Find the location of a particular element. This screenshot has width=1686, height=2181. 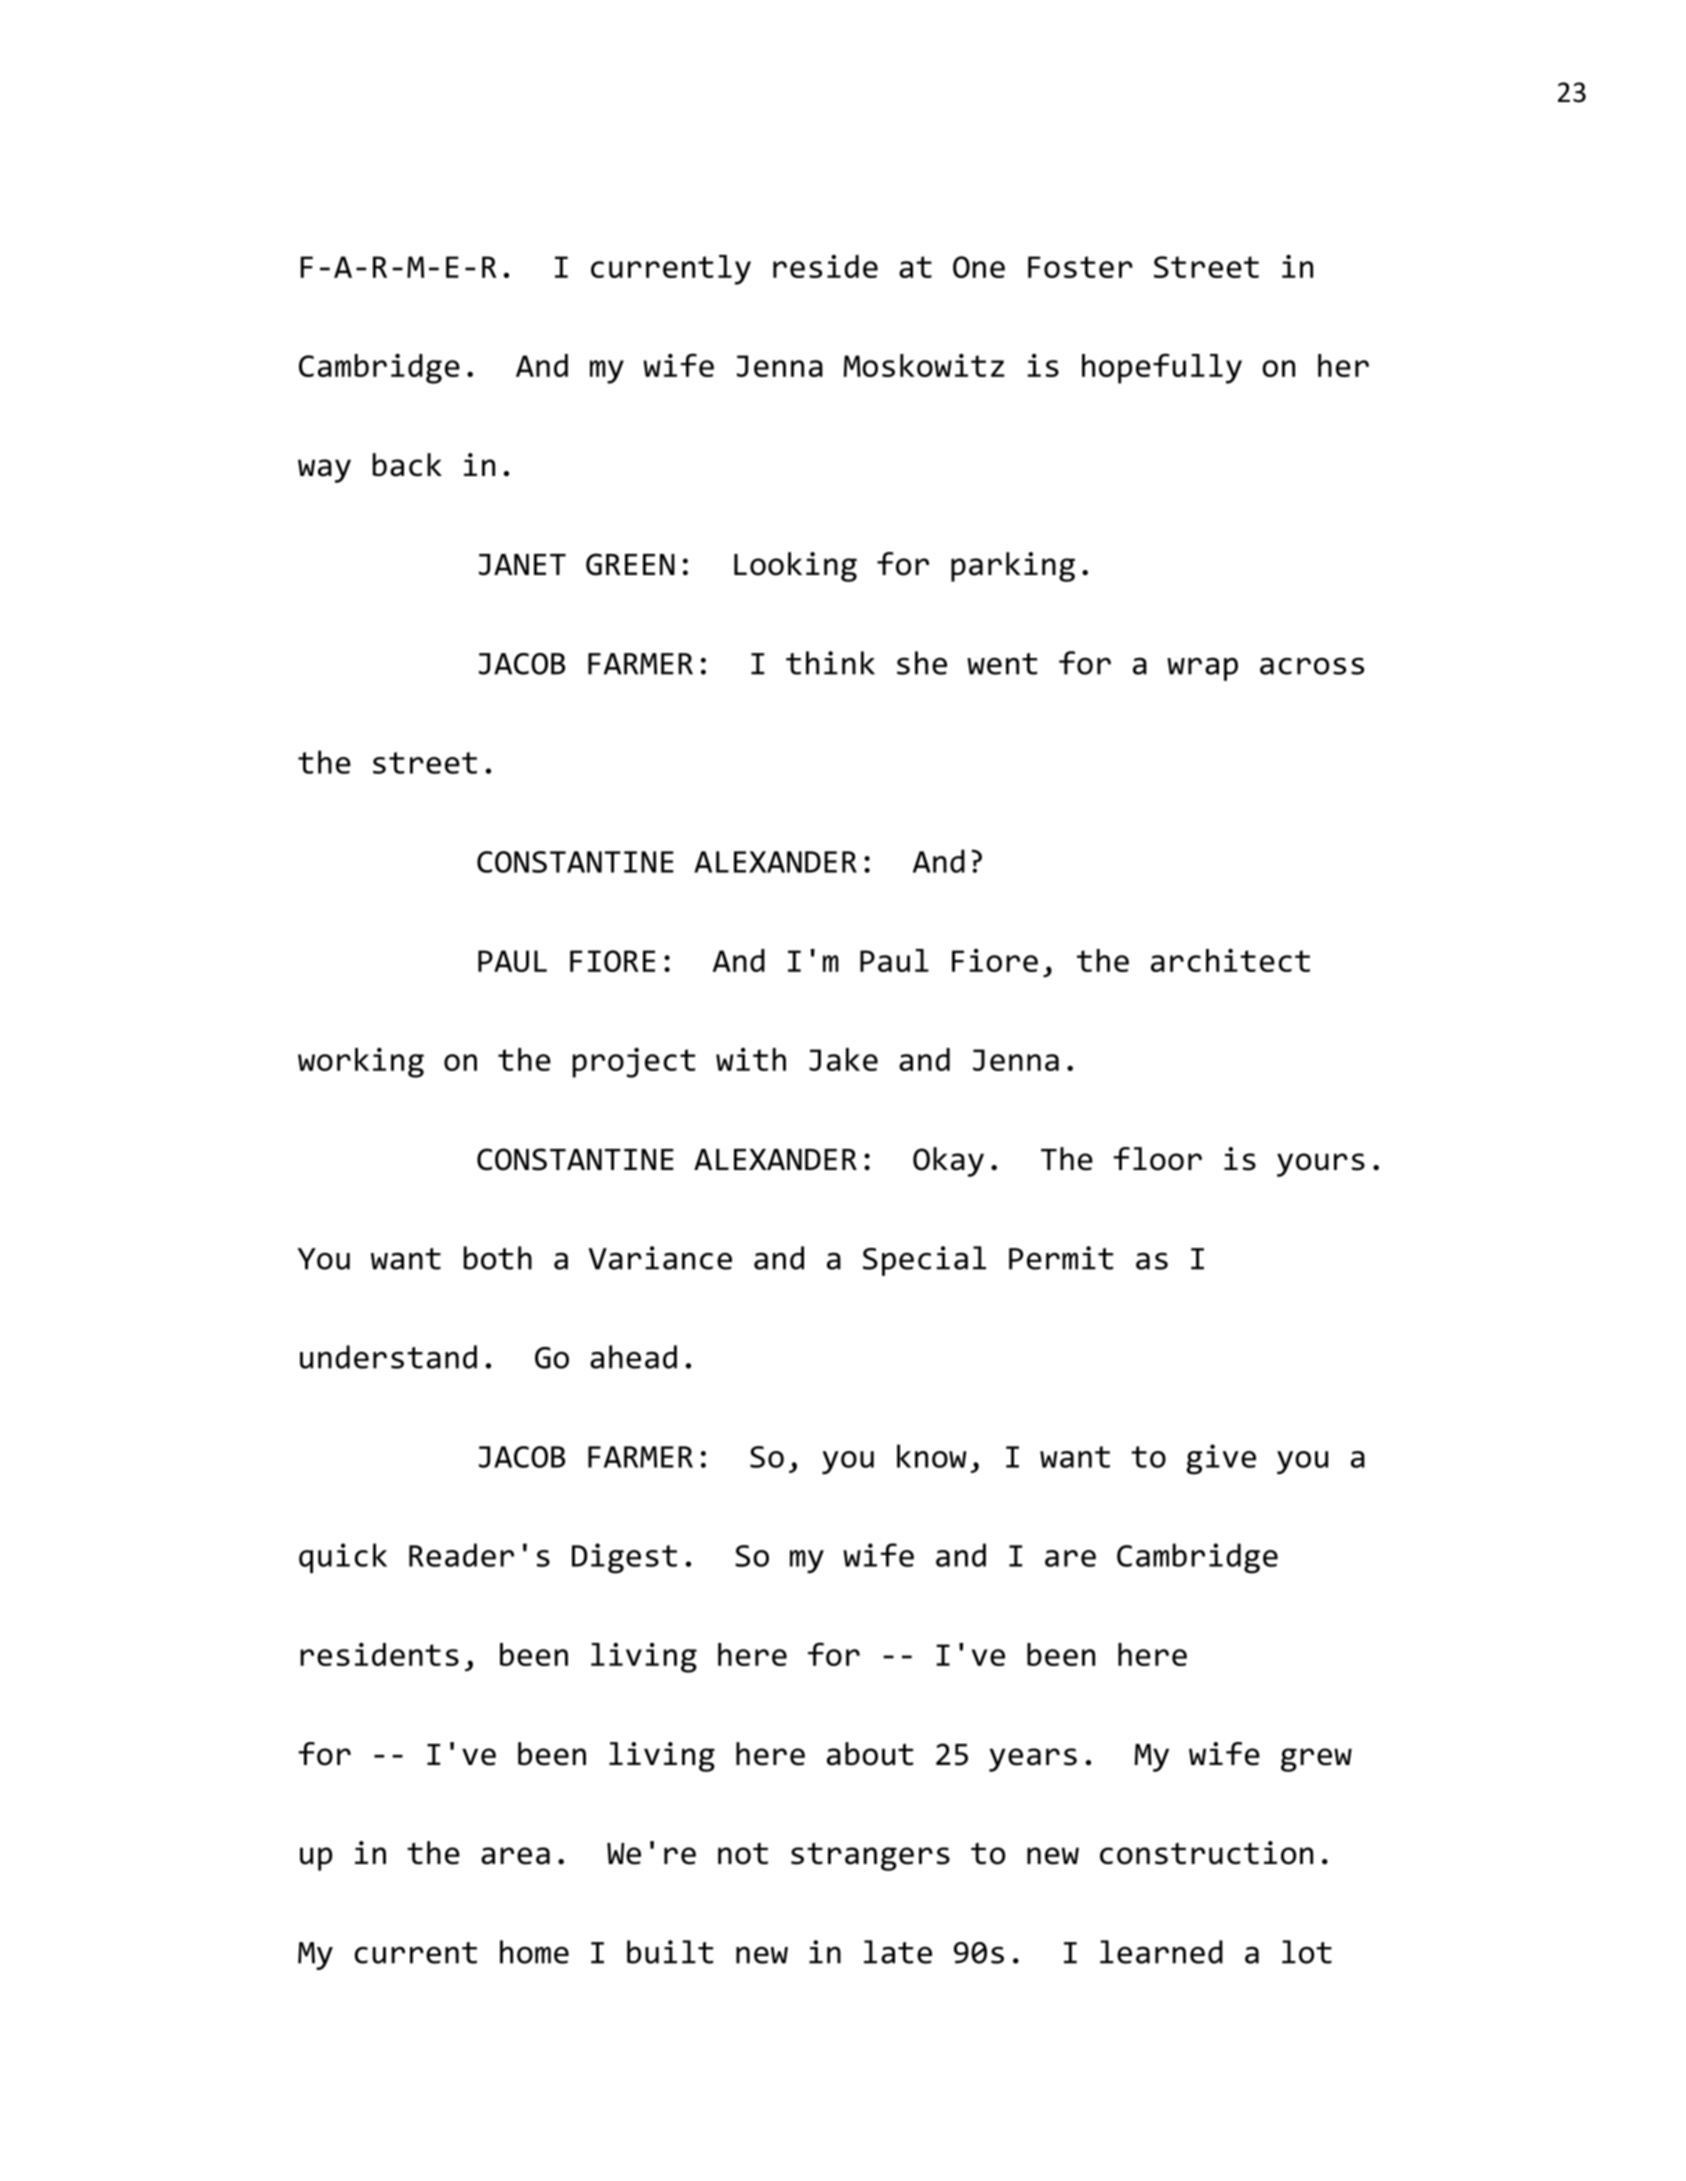

area is located at coordinates (515, 1856).
